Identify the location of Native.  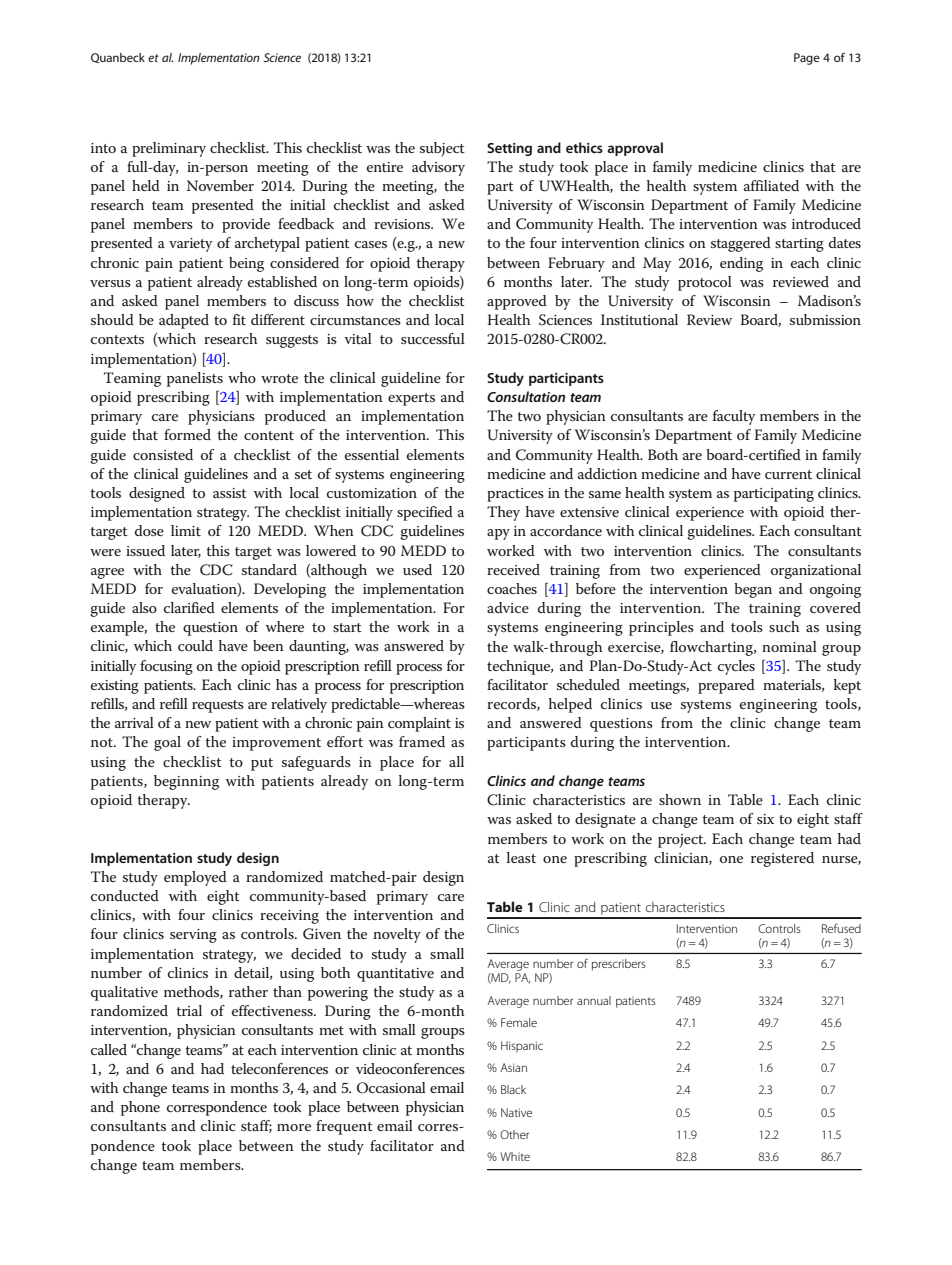
(516, 1112).
